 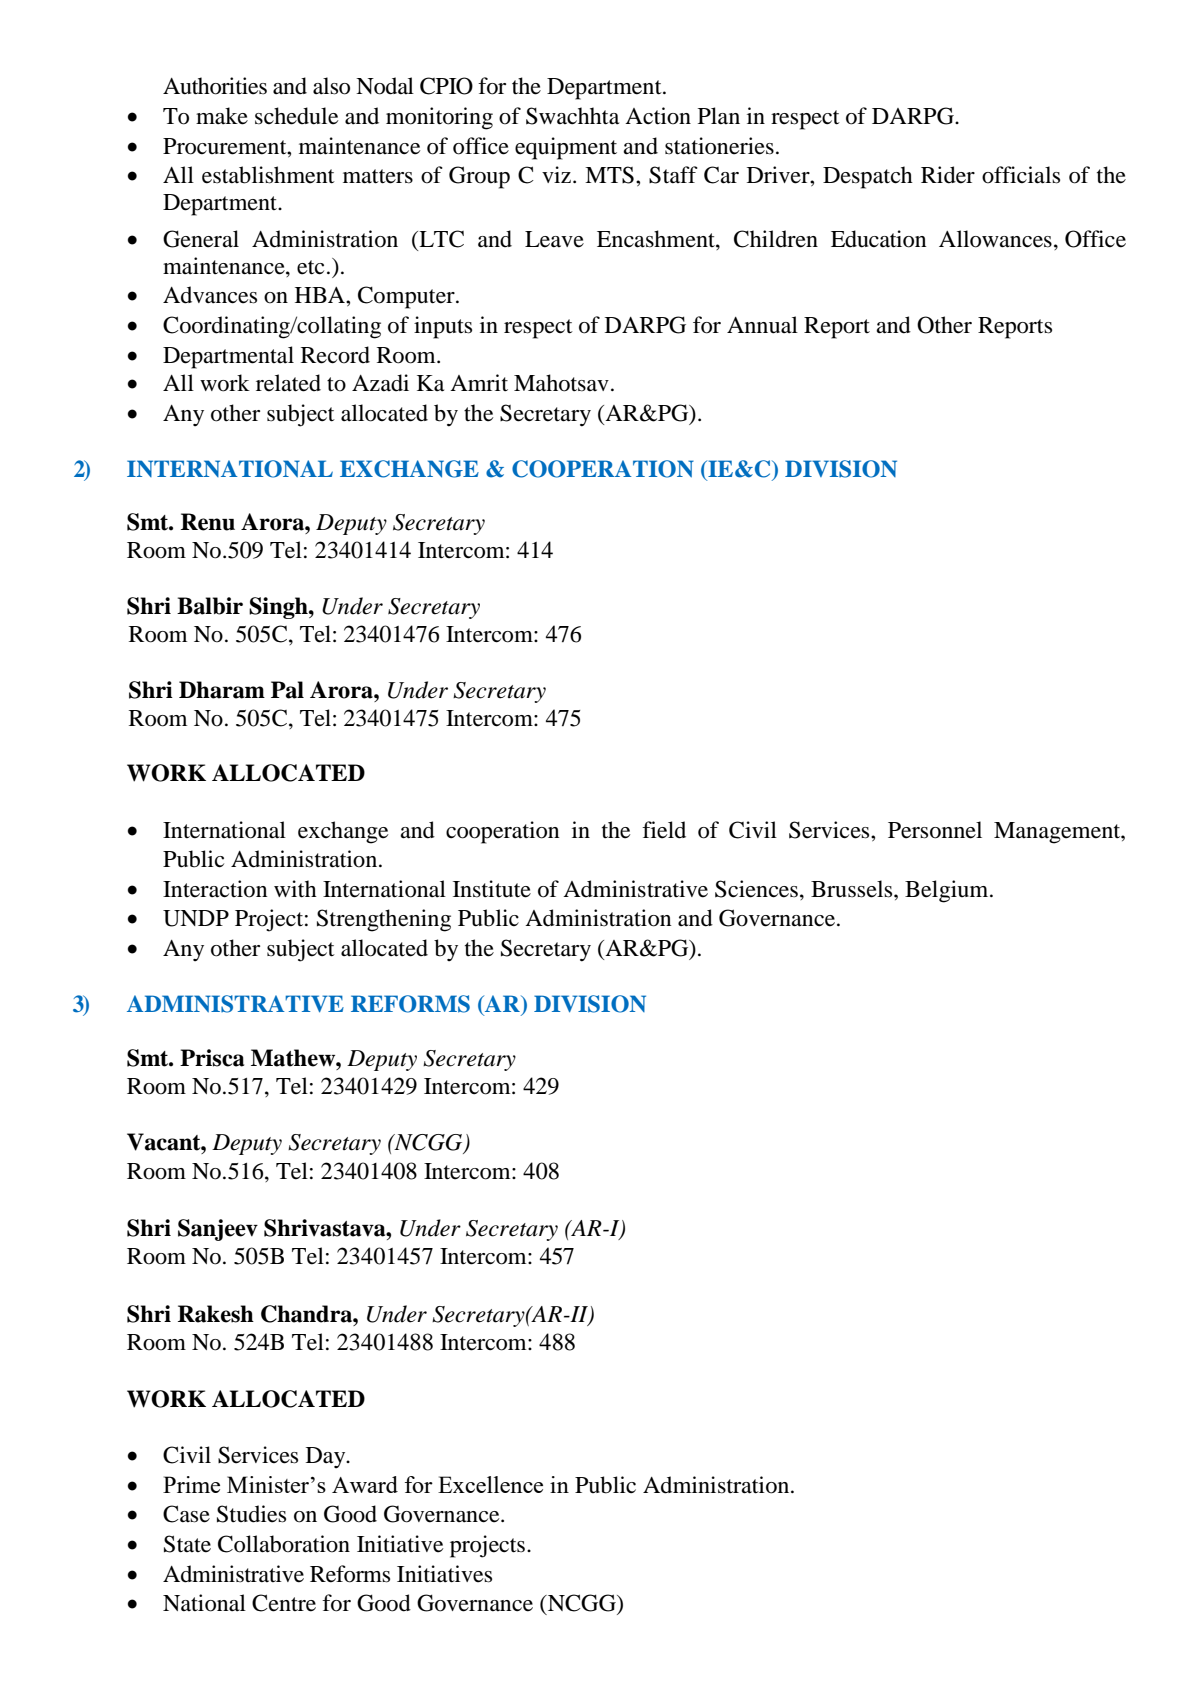 What do you see at coordinates (935, 830) in the image?
I see `Personnel` at bounding box center [935, 830].
